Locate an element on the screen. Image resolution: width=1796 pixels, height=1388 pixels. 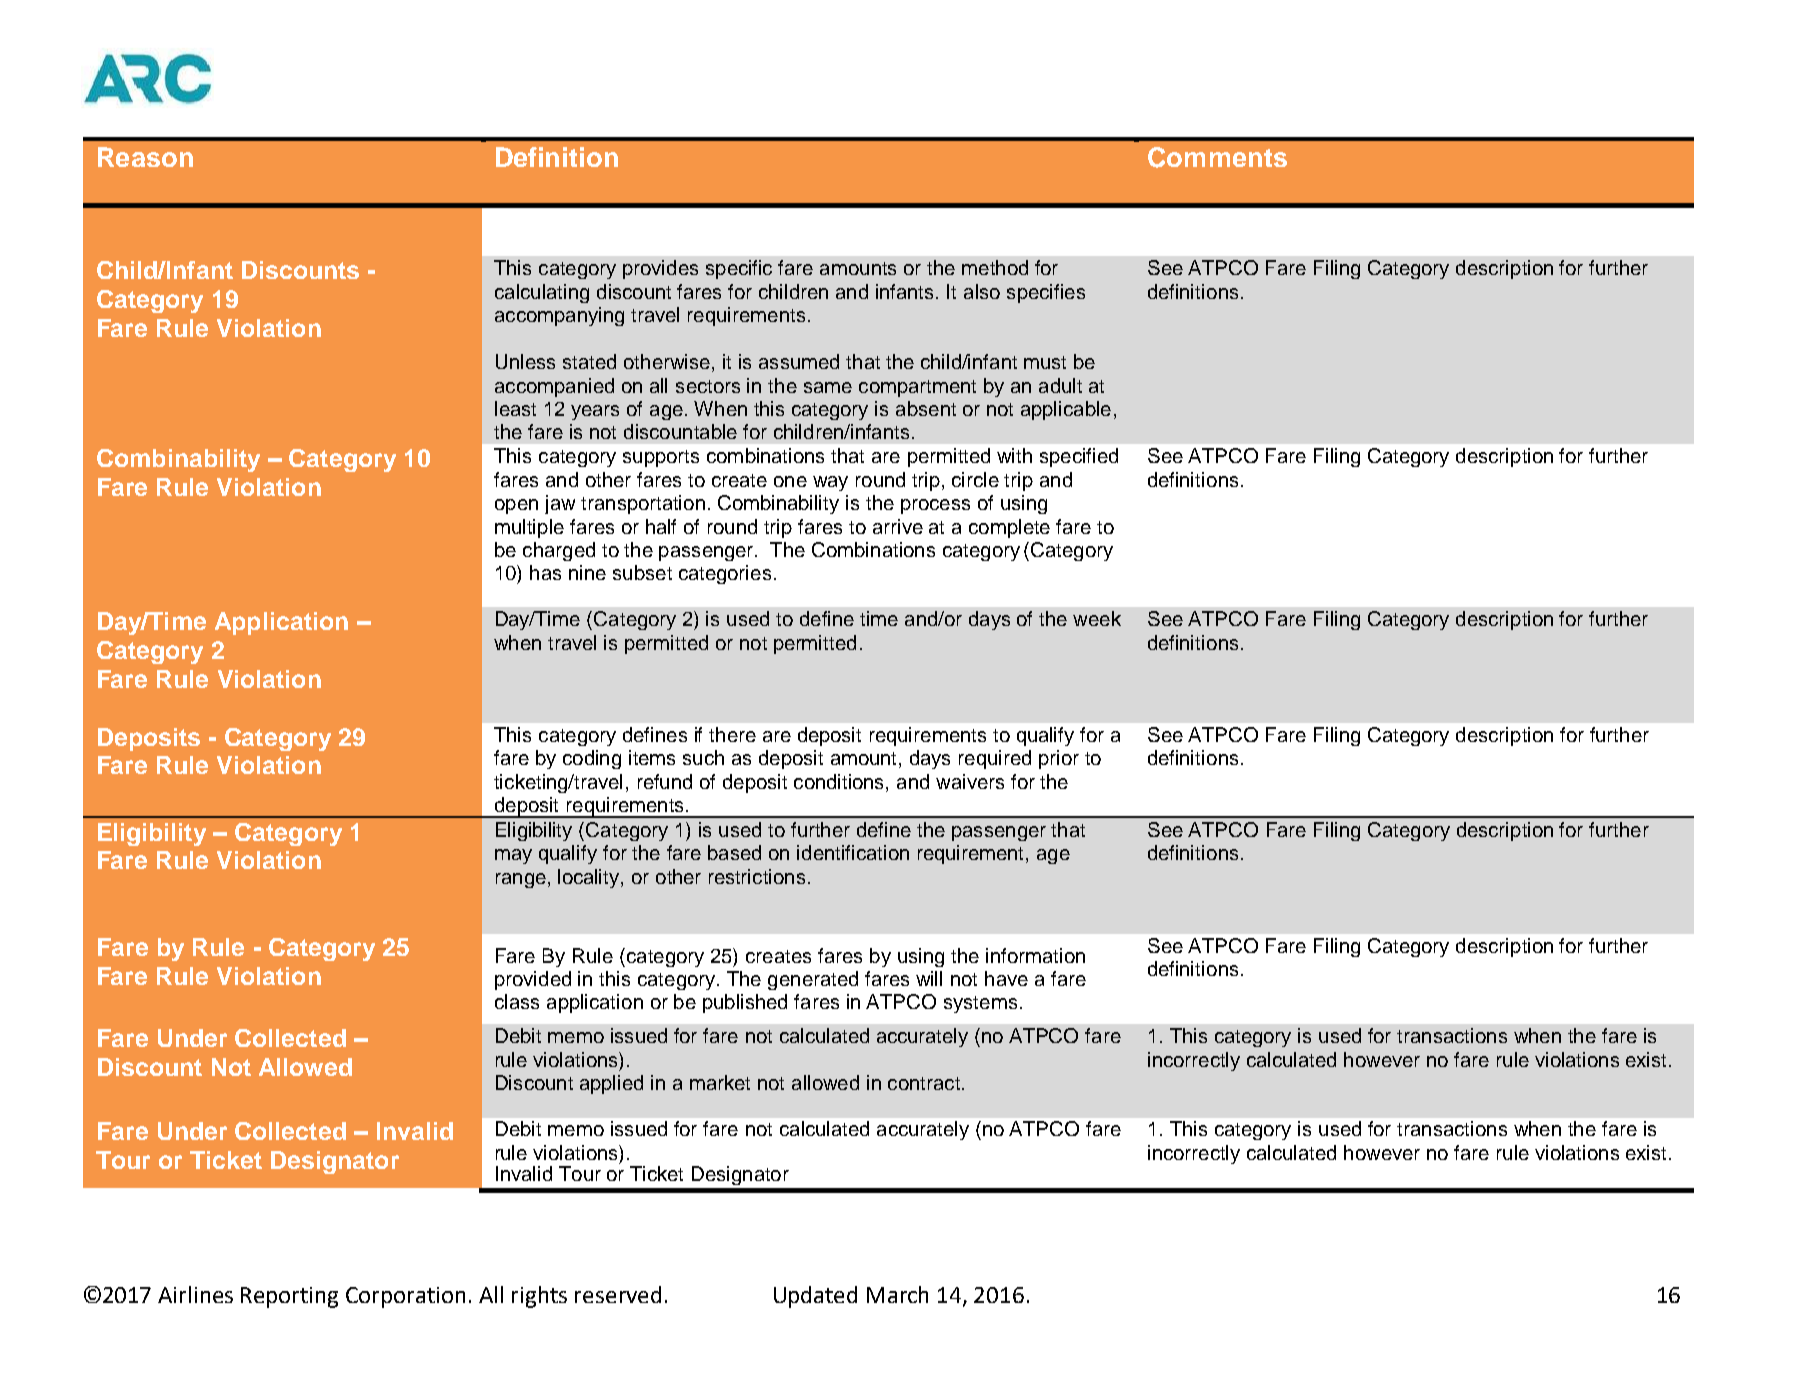
March is located at coordinates (897, 1294).
